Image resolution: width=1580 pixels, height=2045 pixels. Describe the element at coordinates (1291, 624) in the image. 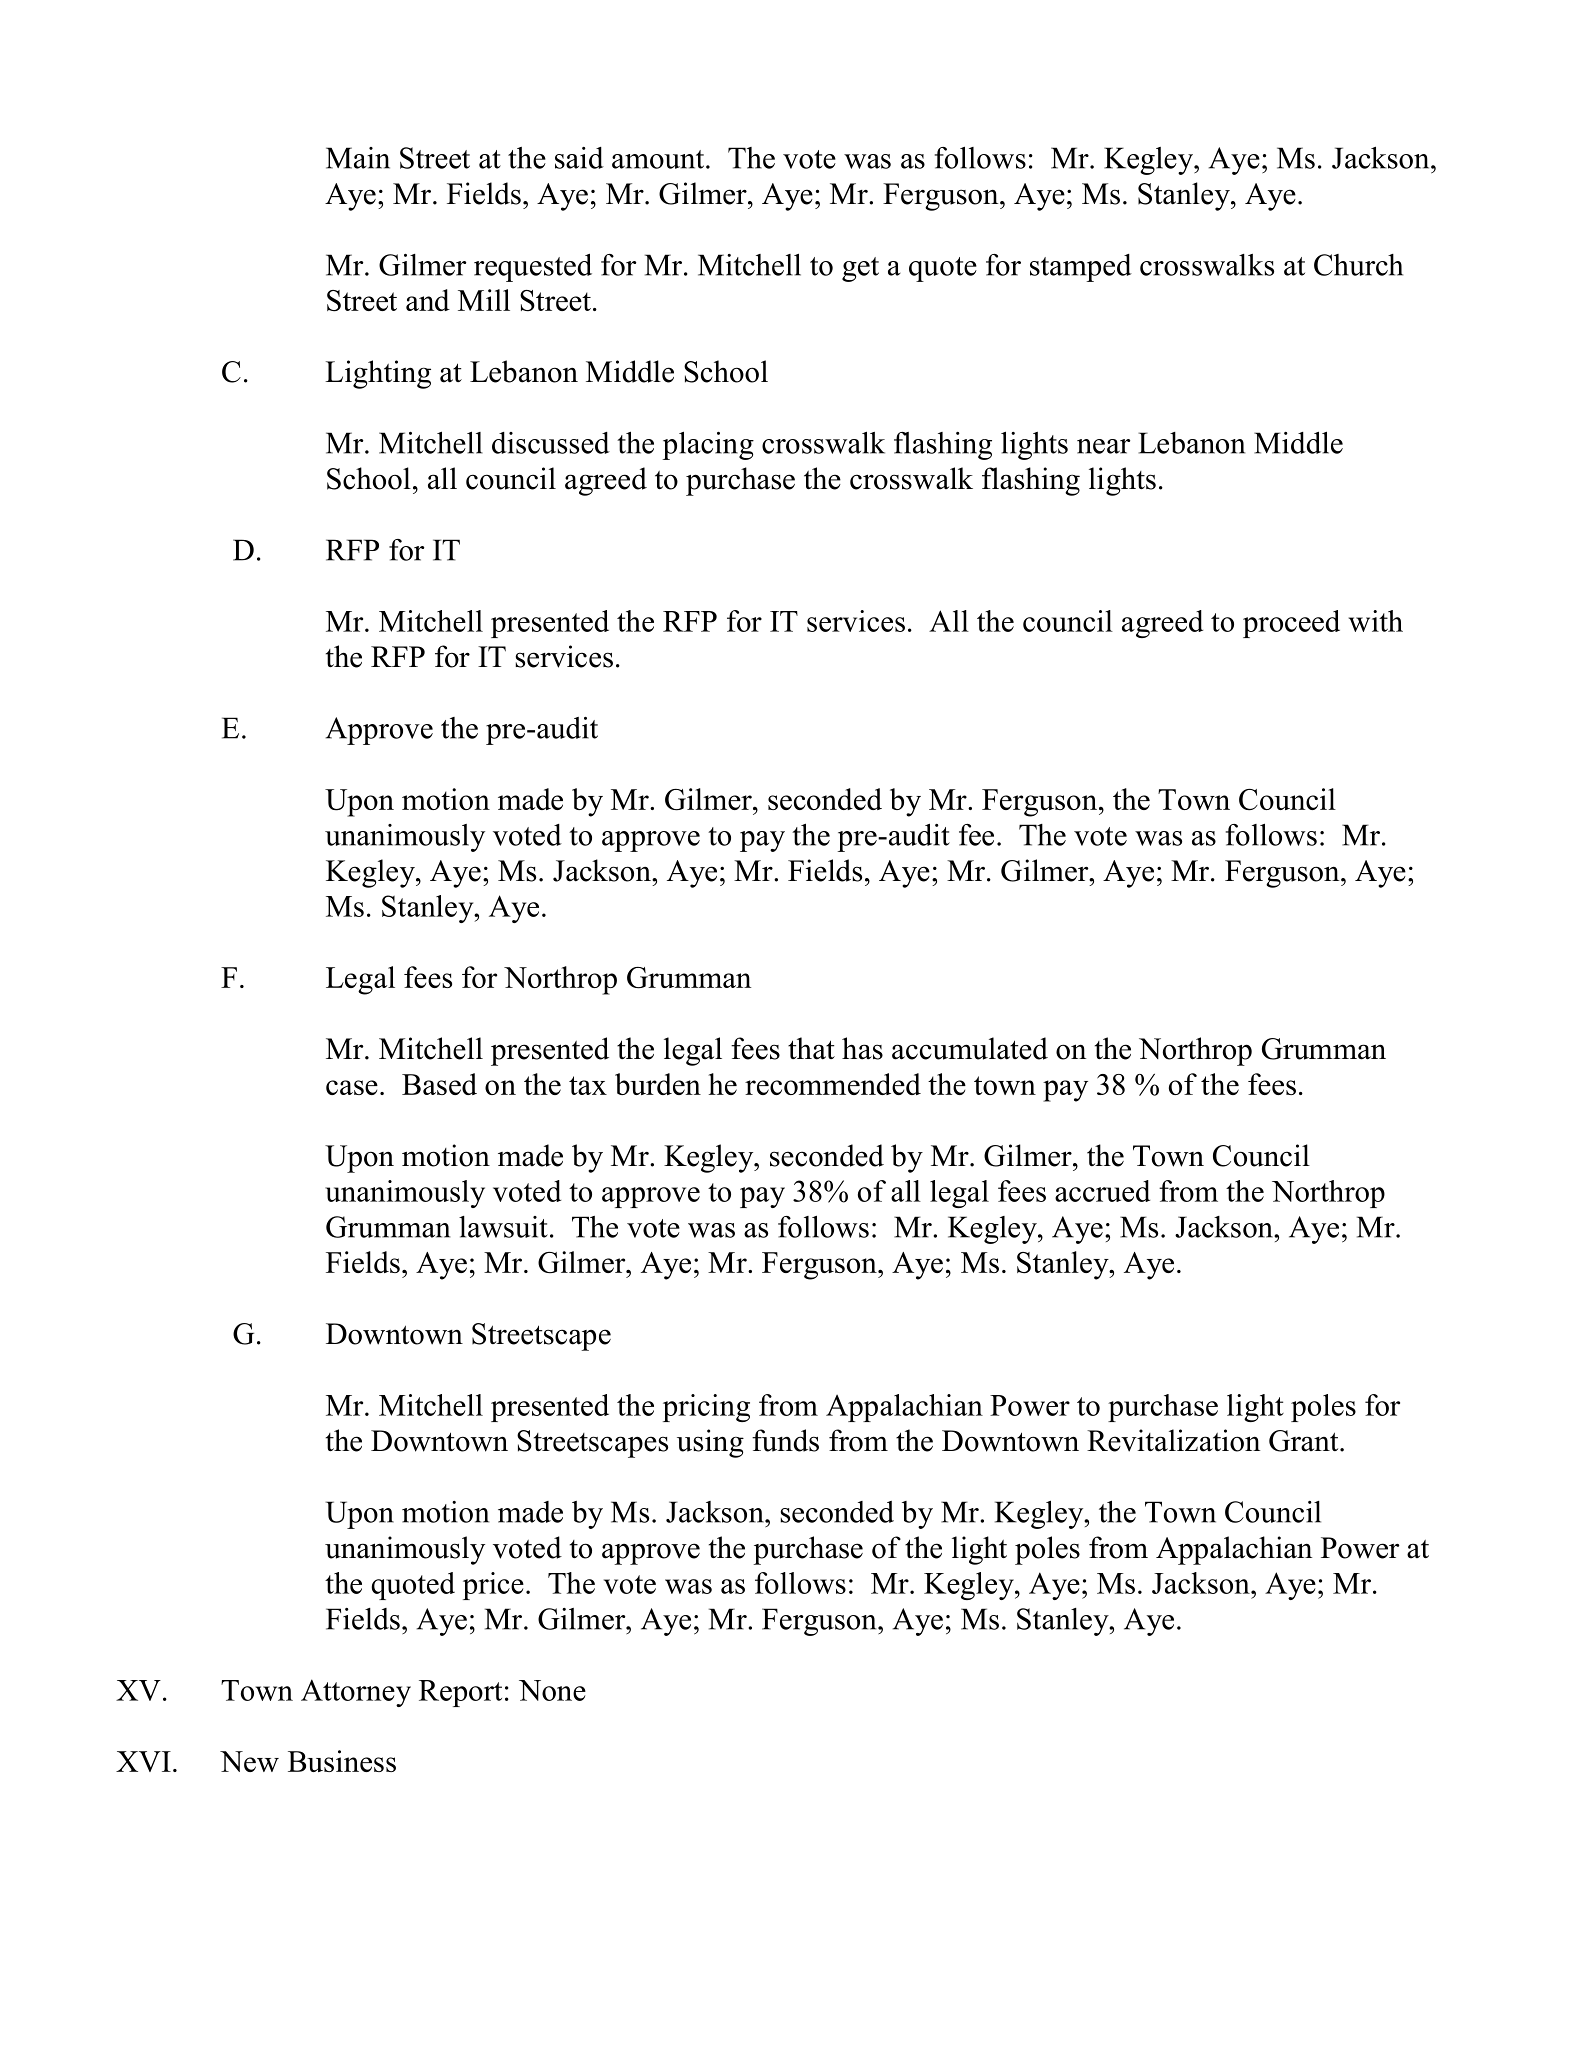

I see `proceed` at that location.
